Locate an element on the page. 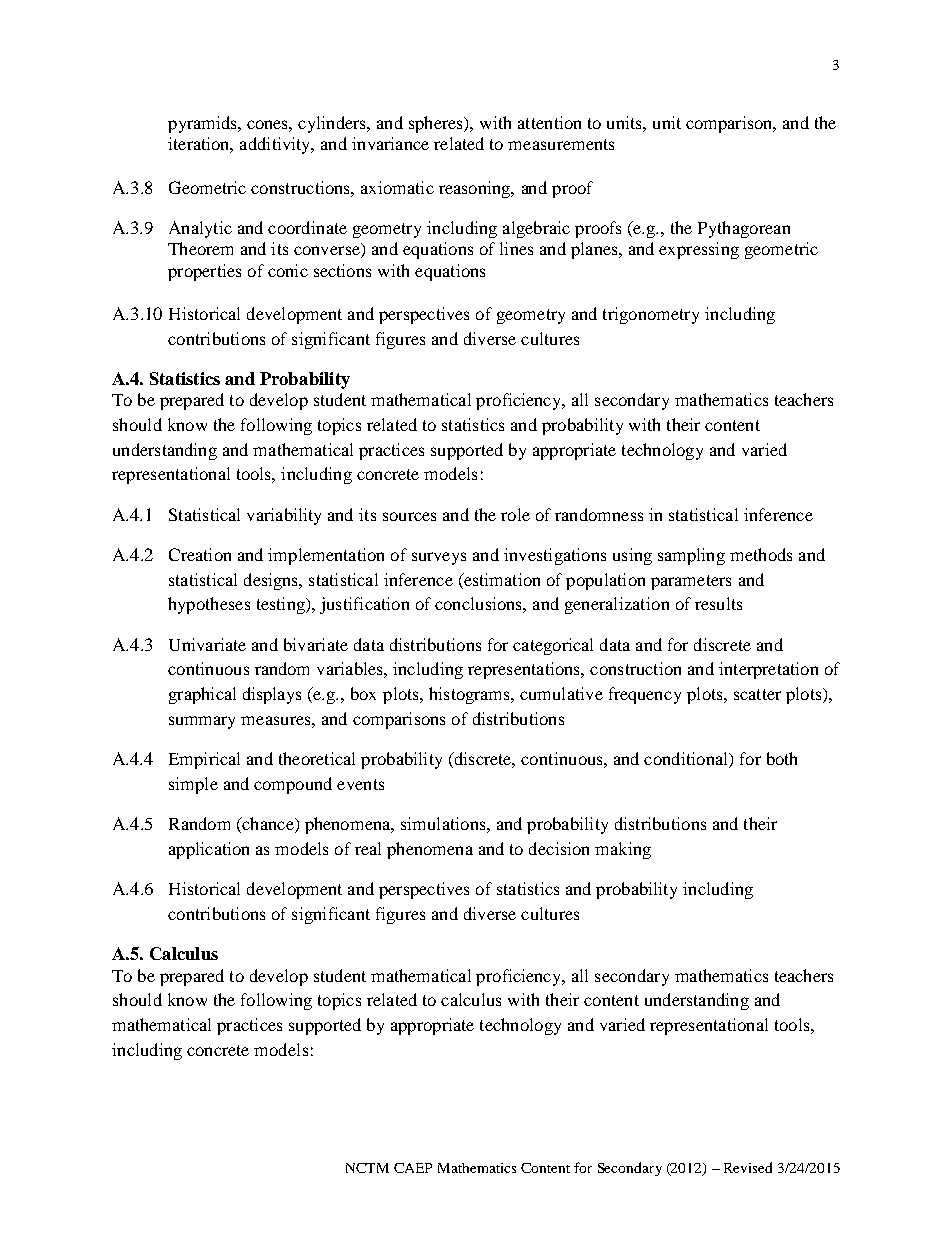 The height and width of the document is (1233, 952). additivity is located at coordinates (276, 145).
